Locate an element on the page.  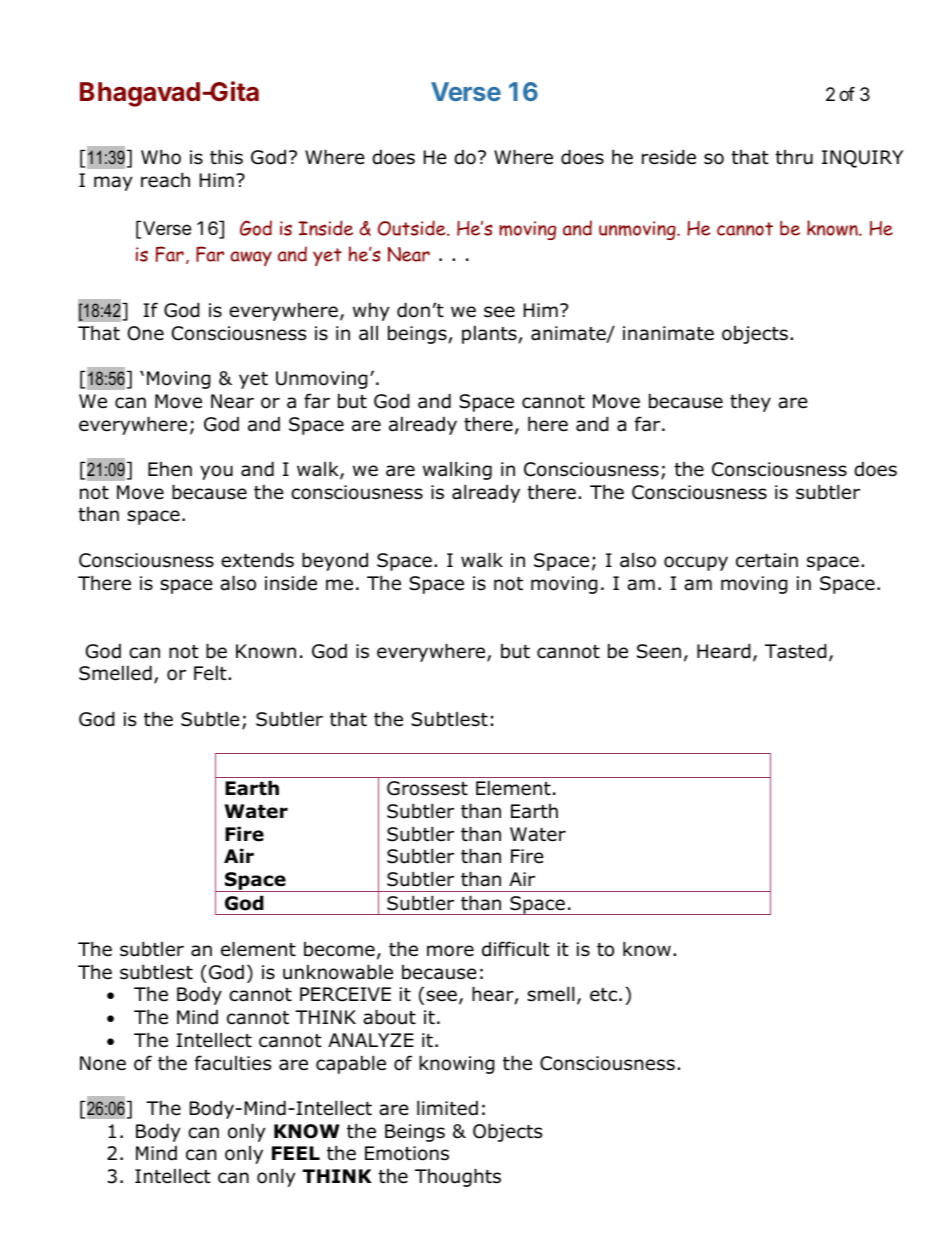
etc is located at coordinates (603, 995).
